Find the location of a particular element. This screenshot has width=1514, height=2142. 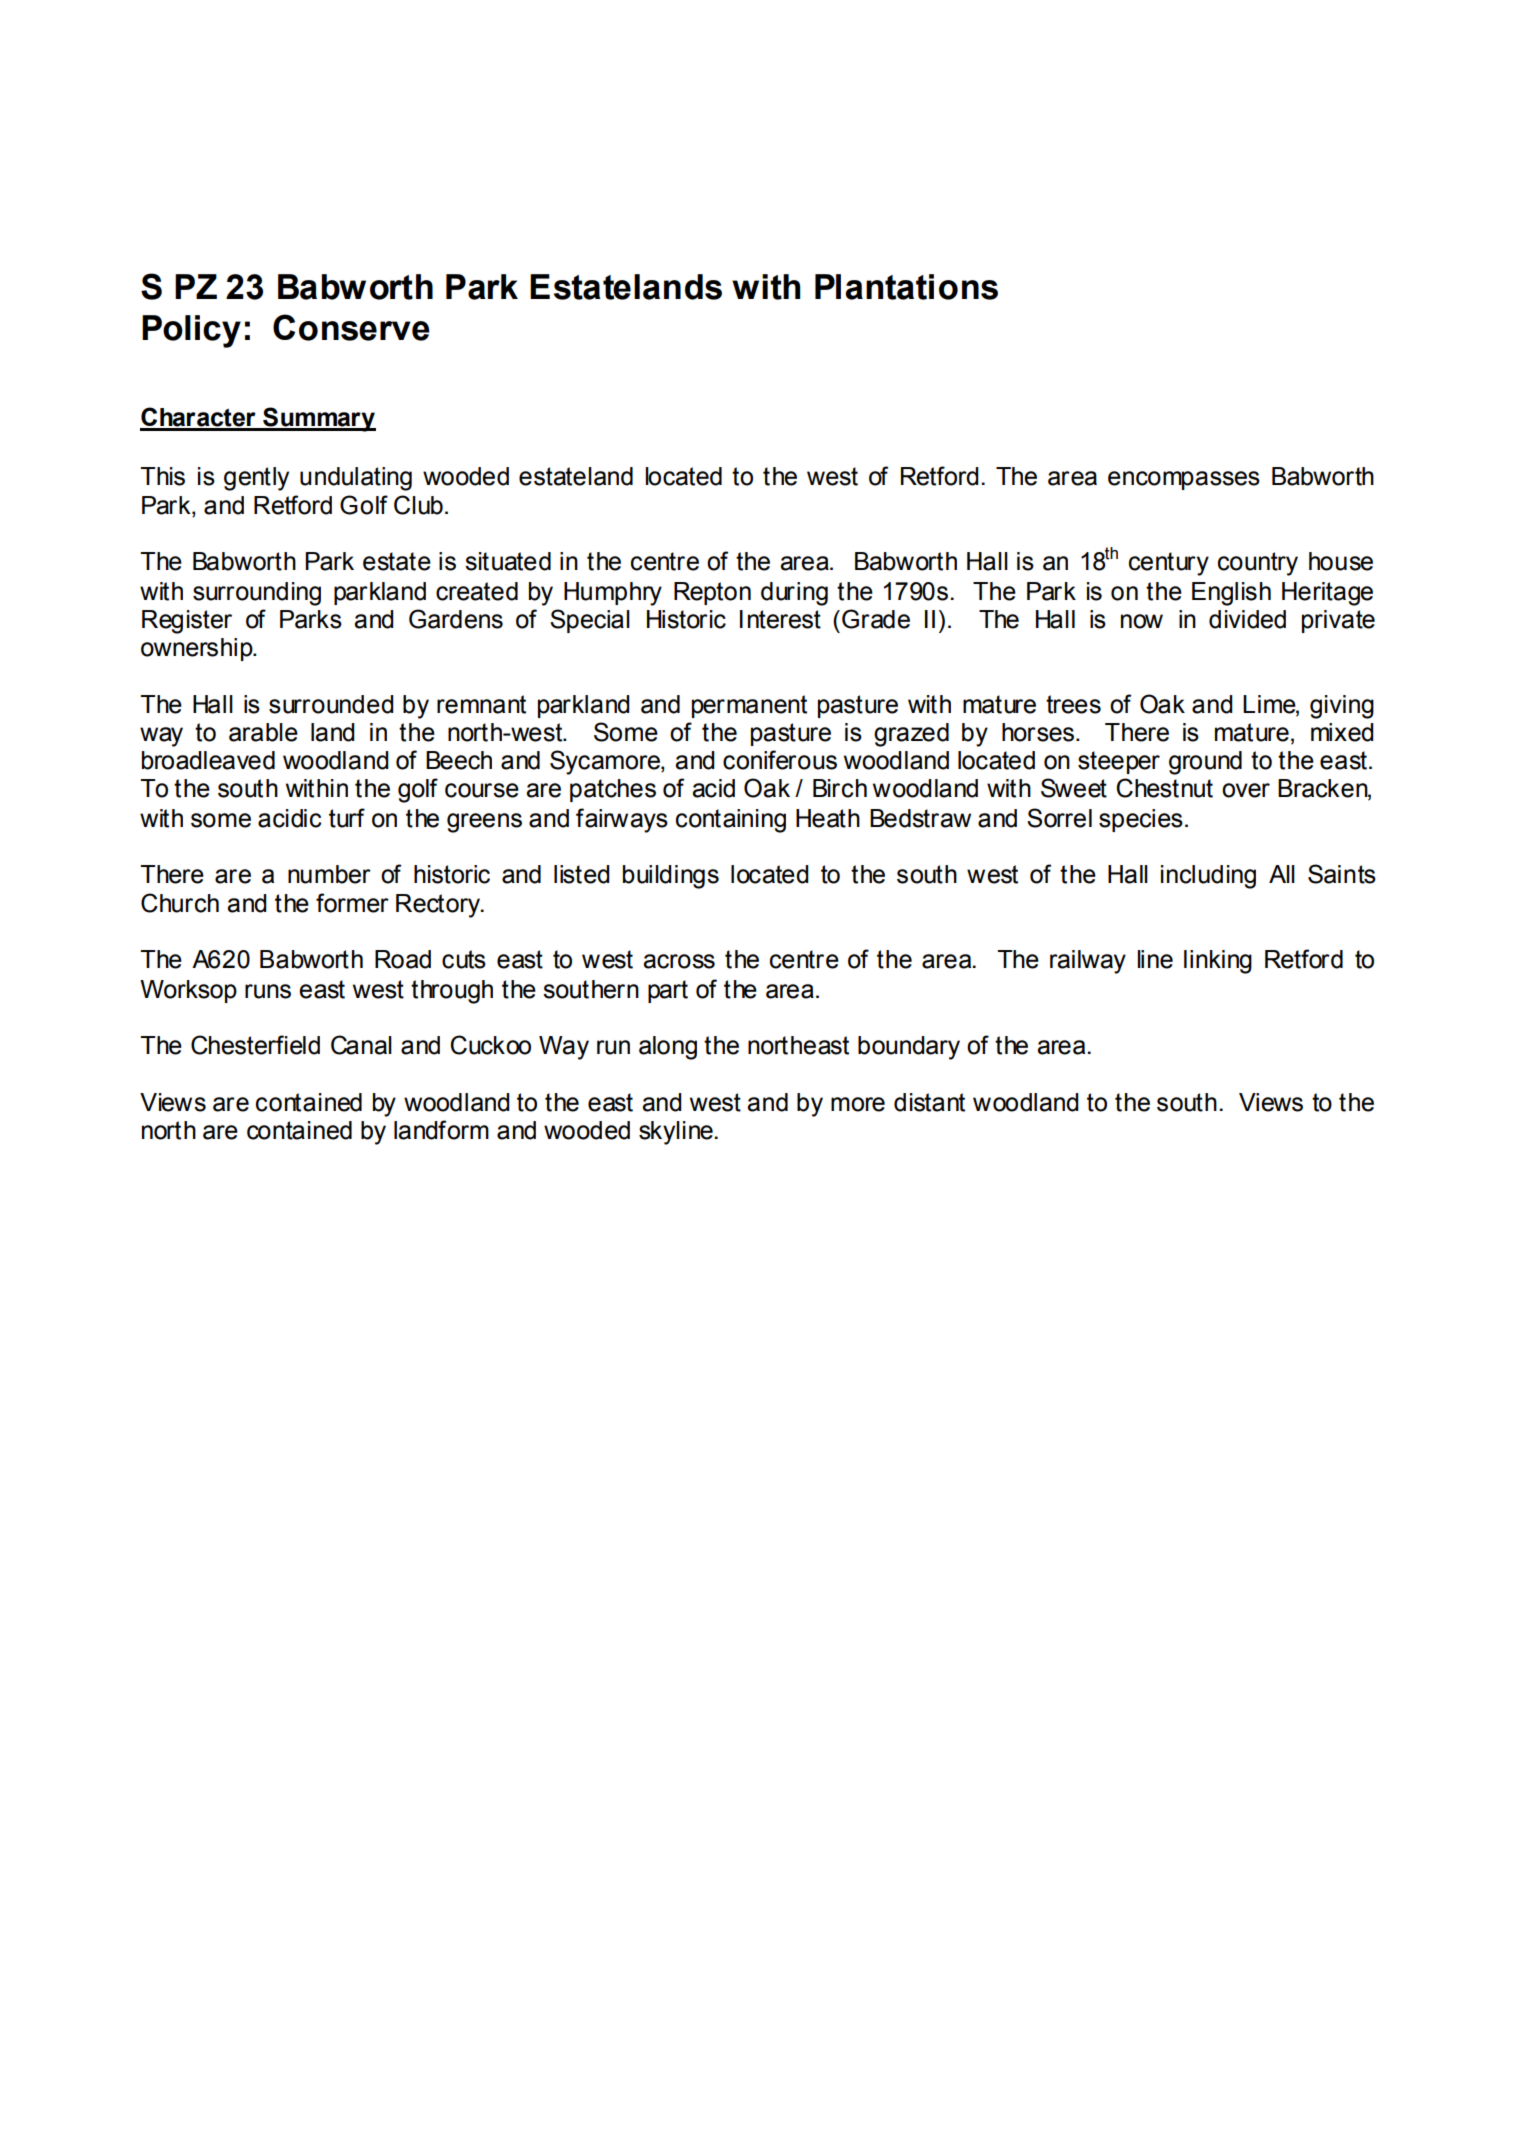

encompasses is located at coordinates (1184, 480).
